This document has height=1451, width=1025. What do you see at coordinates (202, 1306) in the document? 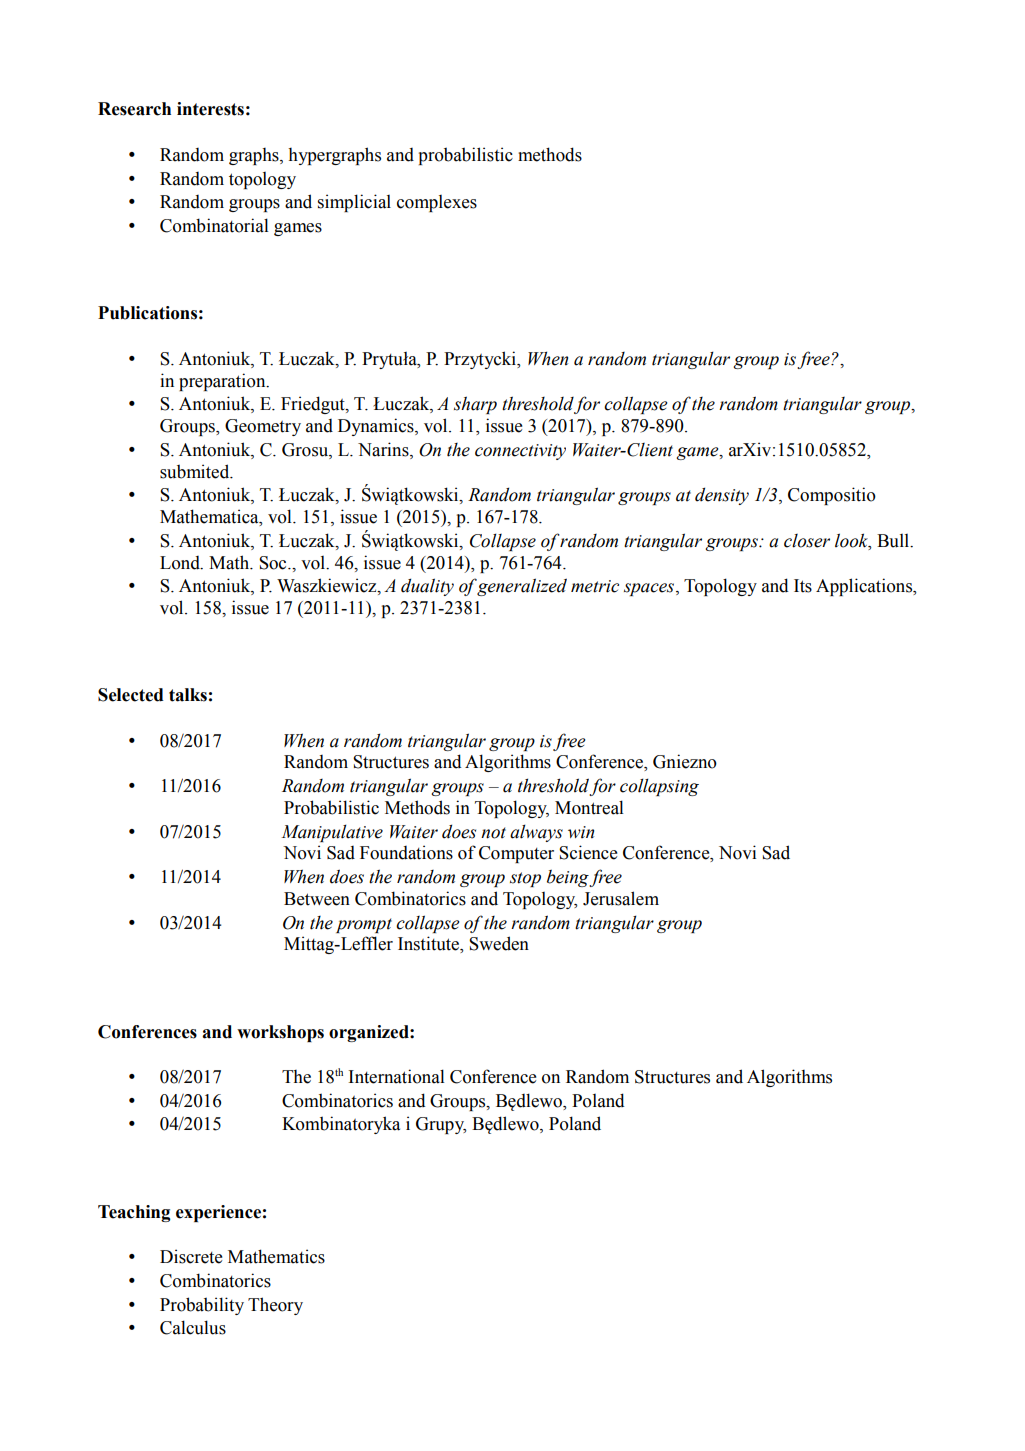
I see `Probability` at bounding box center [202, 1306].
